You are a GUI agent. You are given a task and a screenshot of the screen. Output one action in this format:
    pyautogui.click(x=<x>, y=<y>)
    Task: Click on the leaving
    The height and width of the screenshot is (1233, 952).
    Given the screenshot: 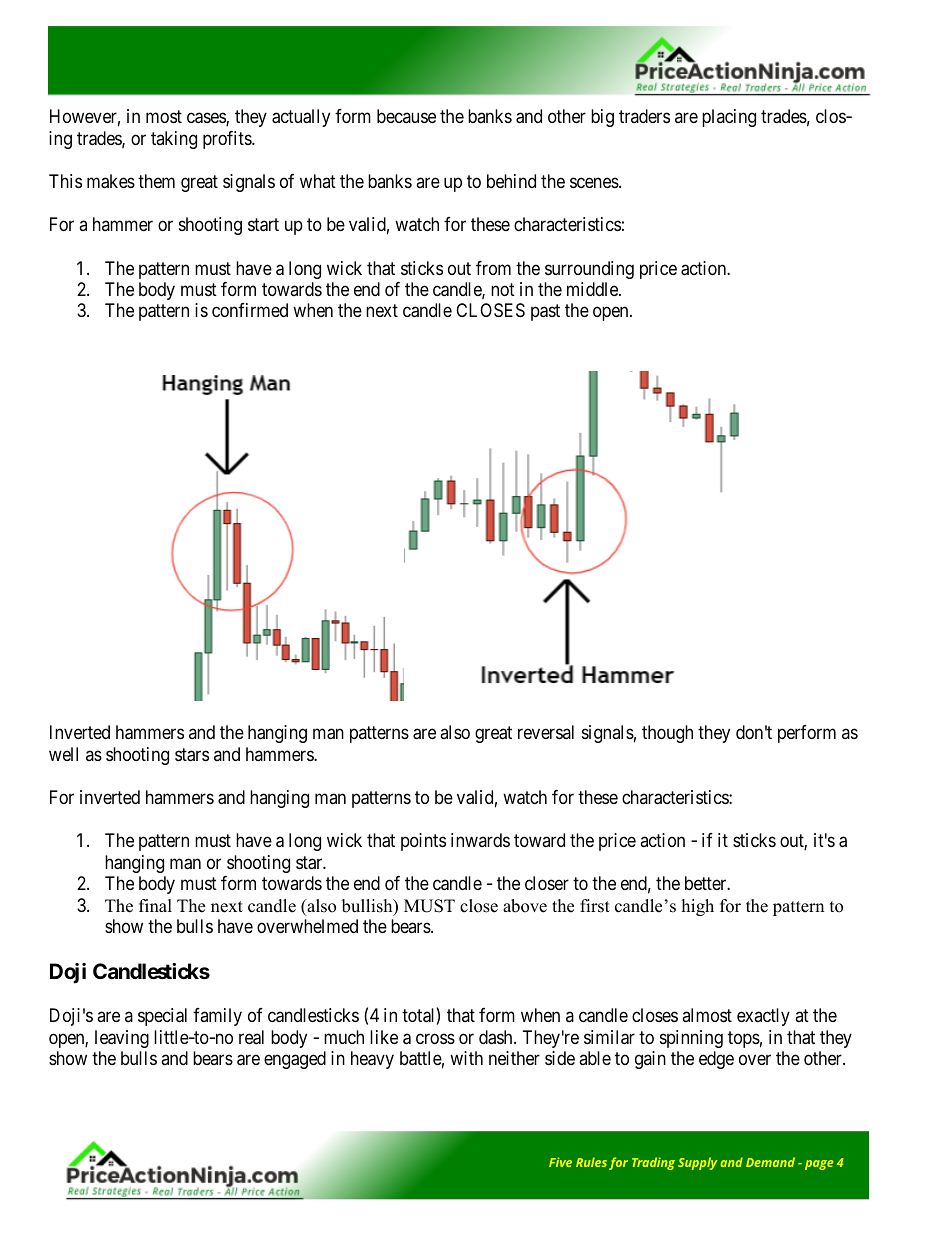 What is the action you would take?
    pyautogui.click(x=122, y=1039)
